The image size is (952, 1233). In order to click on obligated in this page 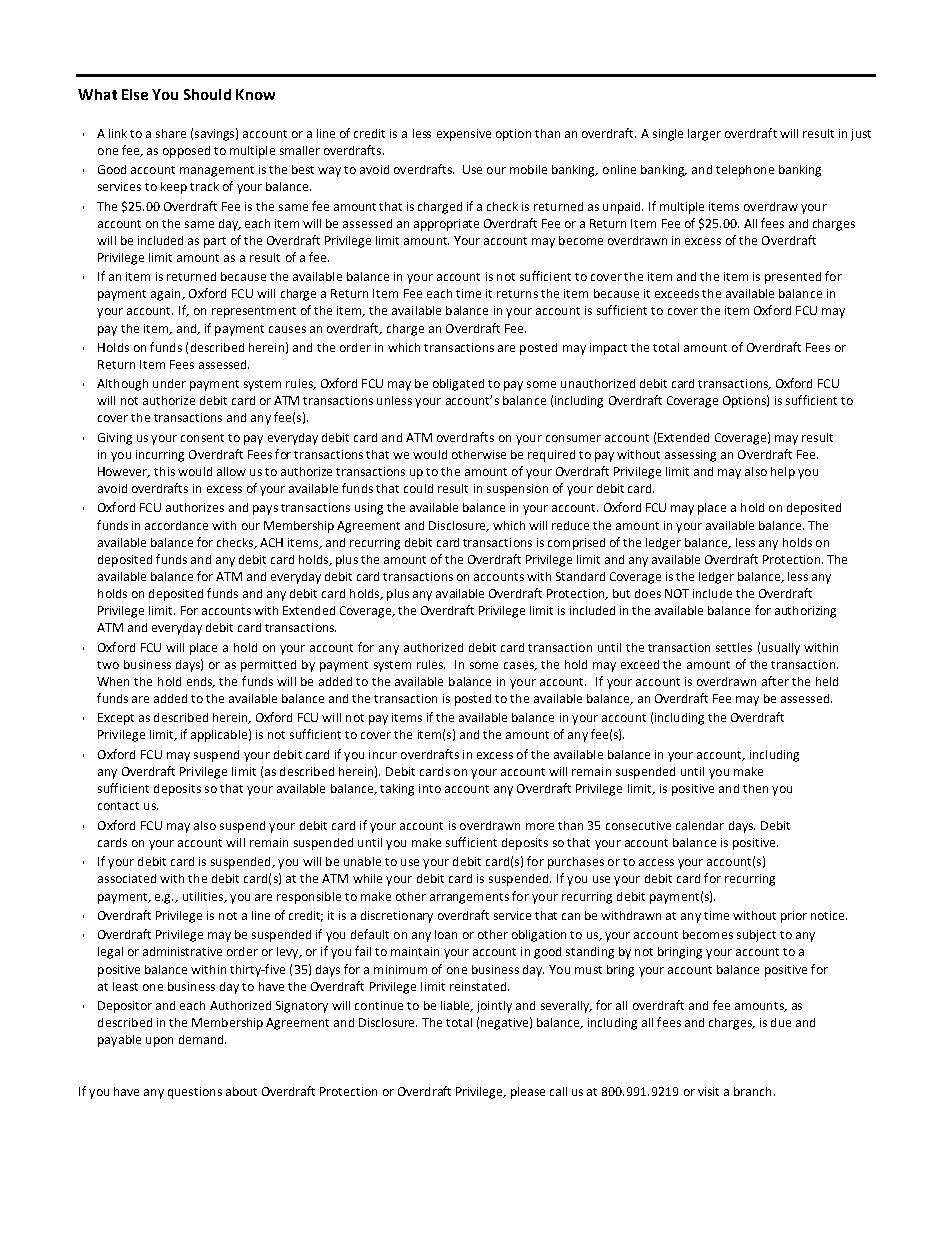, I will do `click(458, 385)`.
